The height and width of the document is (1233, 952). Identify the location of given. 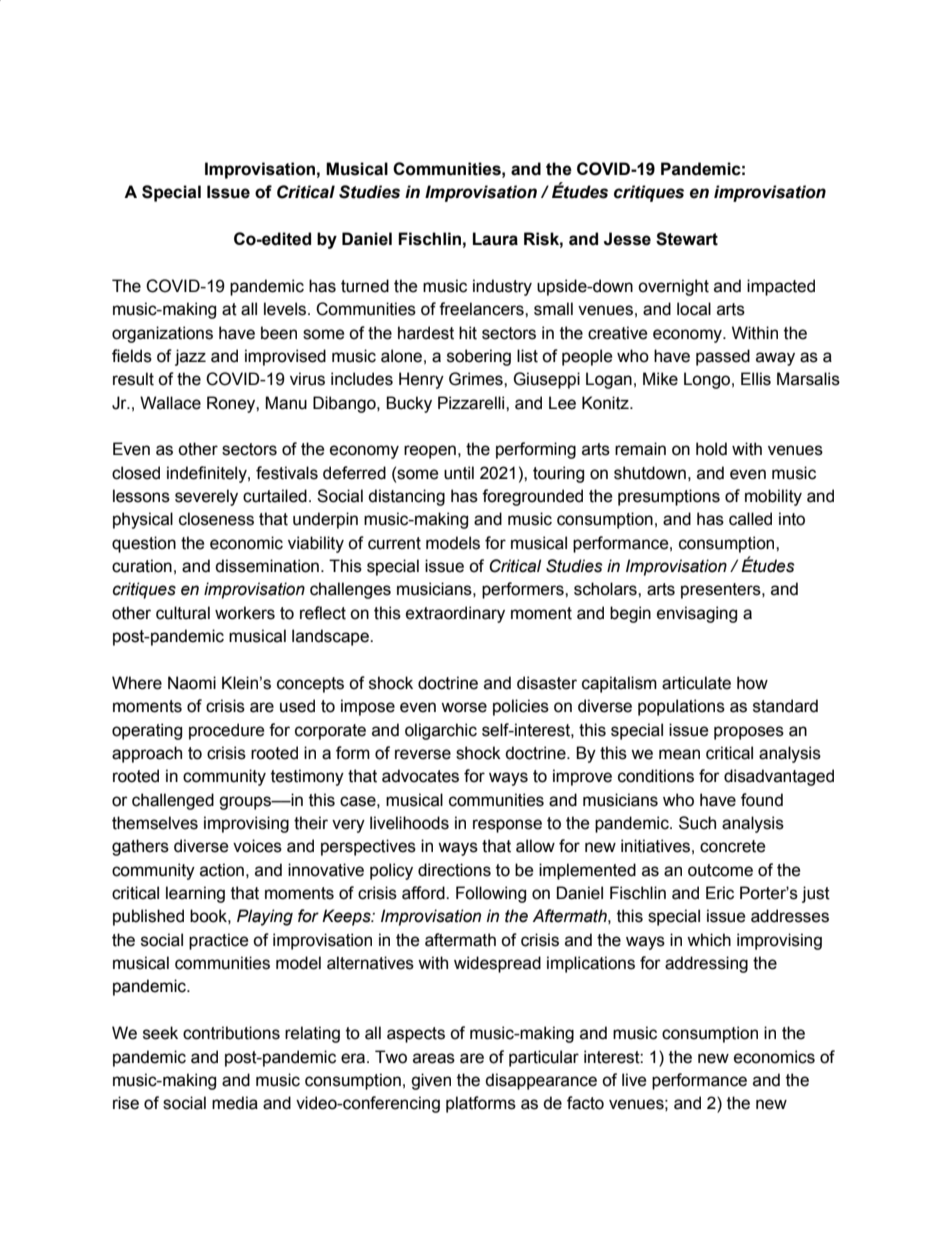
(431, 1081).
